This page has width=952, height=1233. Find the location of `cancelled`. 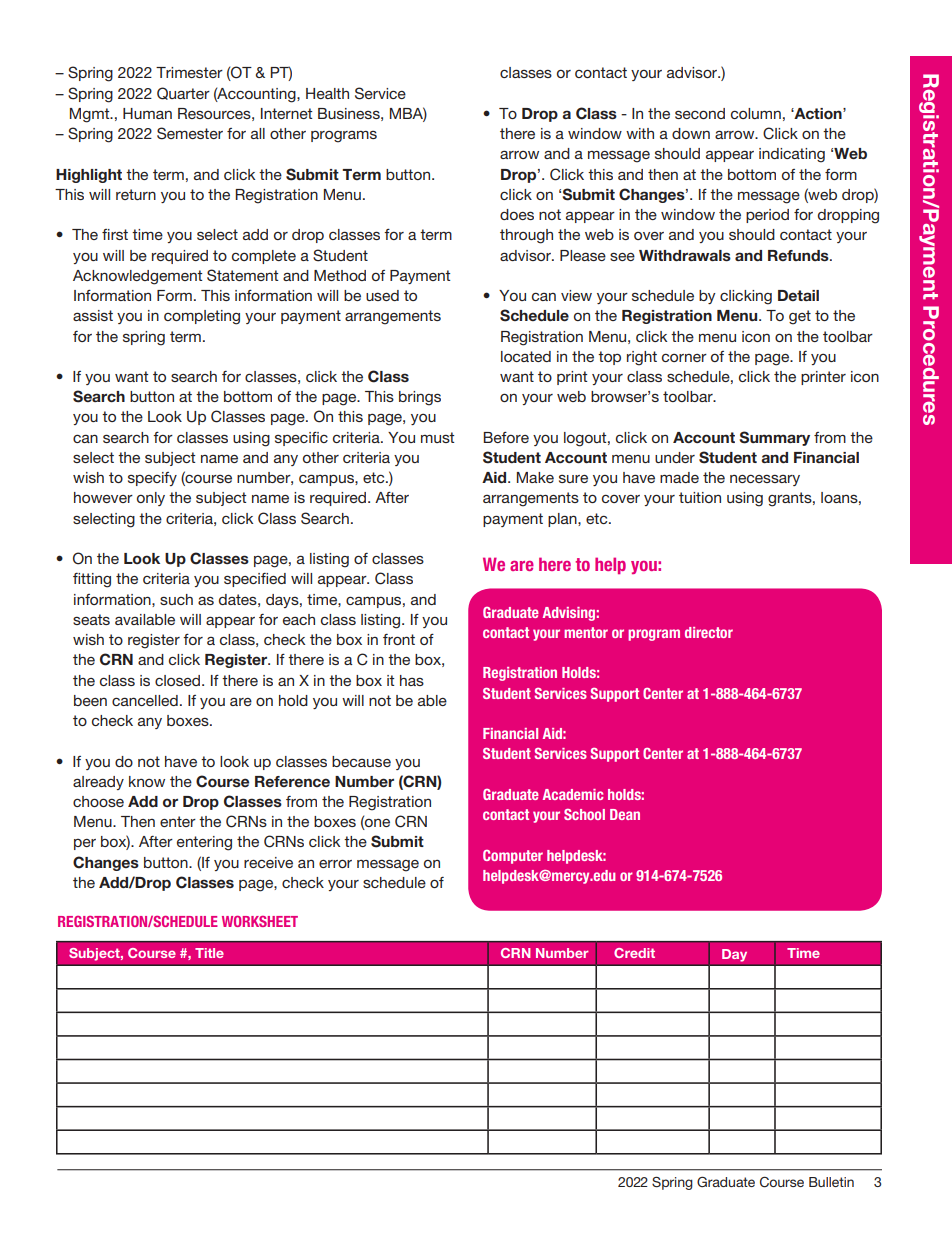

cancelled is located at coordinates (145, 700).
